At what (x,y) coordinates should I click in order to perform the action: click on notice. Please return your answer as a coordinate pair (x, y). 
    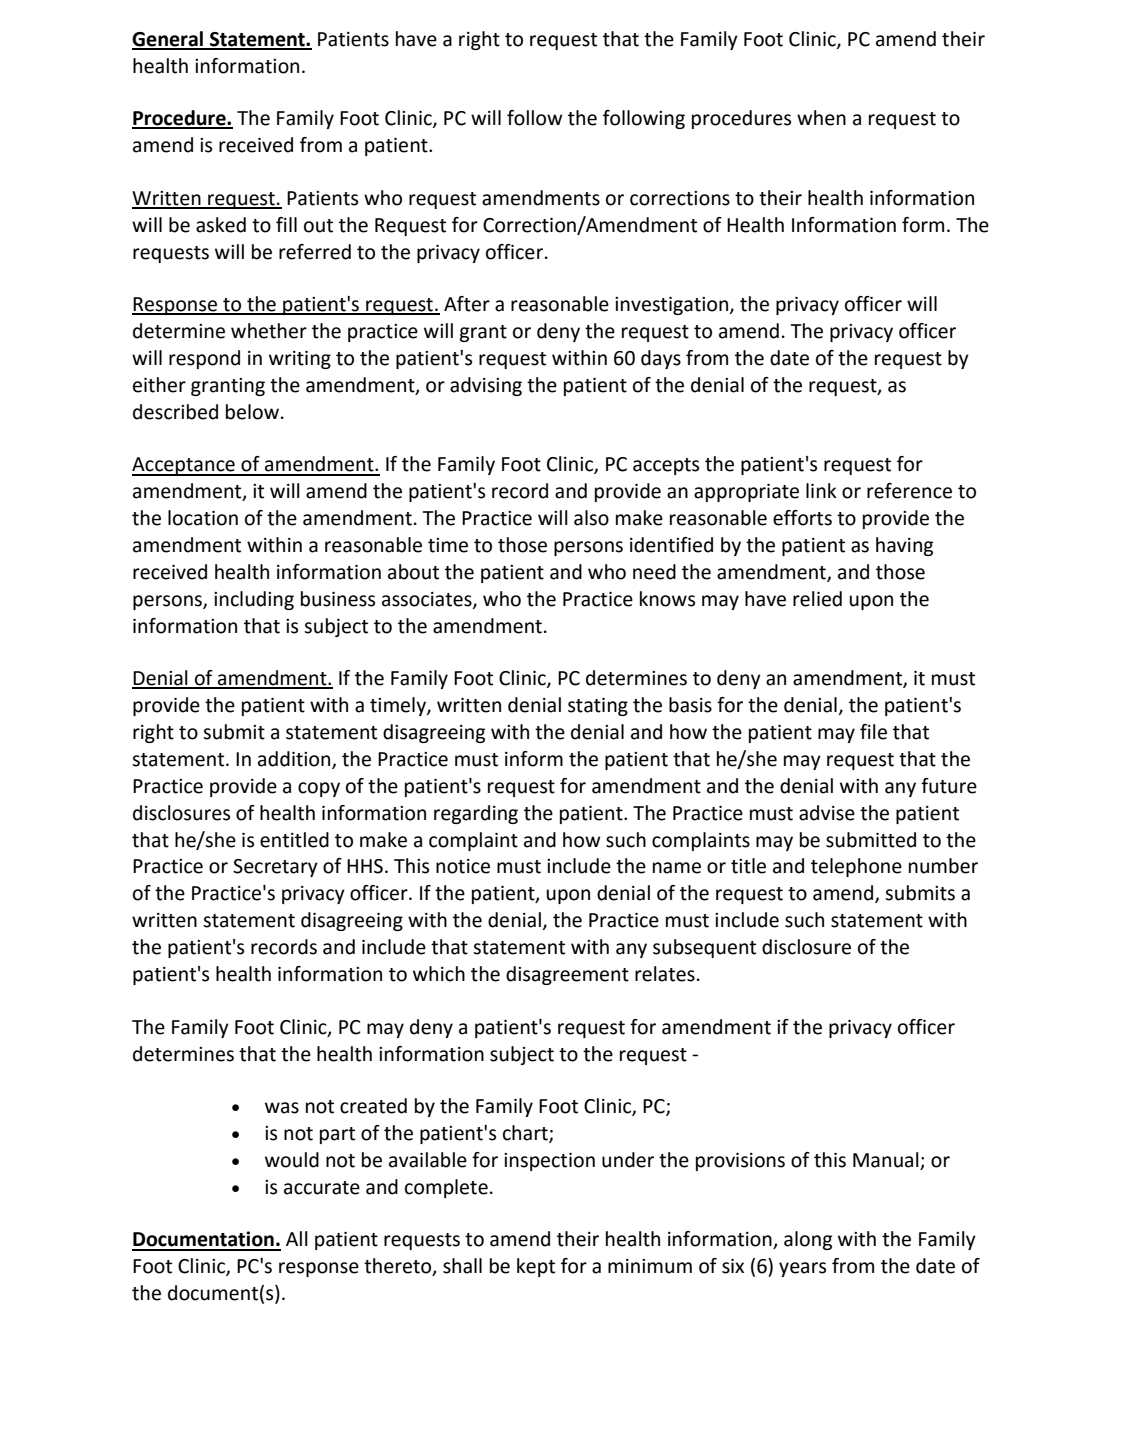
    Looking at the image, I should click on (463, 866).
